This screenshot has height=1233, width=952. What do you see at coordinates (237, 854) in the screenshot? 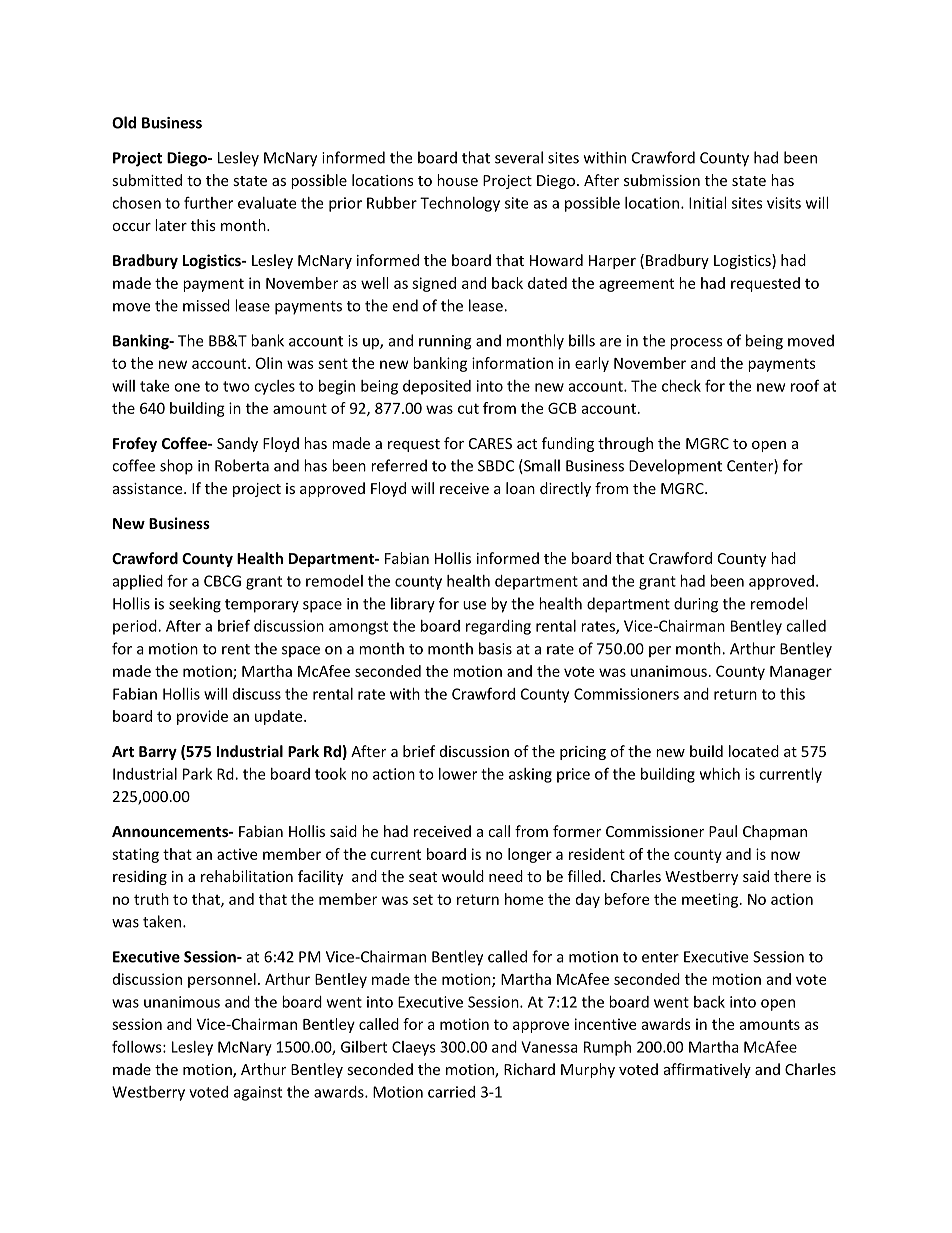
I see `active` at bounding box center [237, 854].
